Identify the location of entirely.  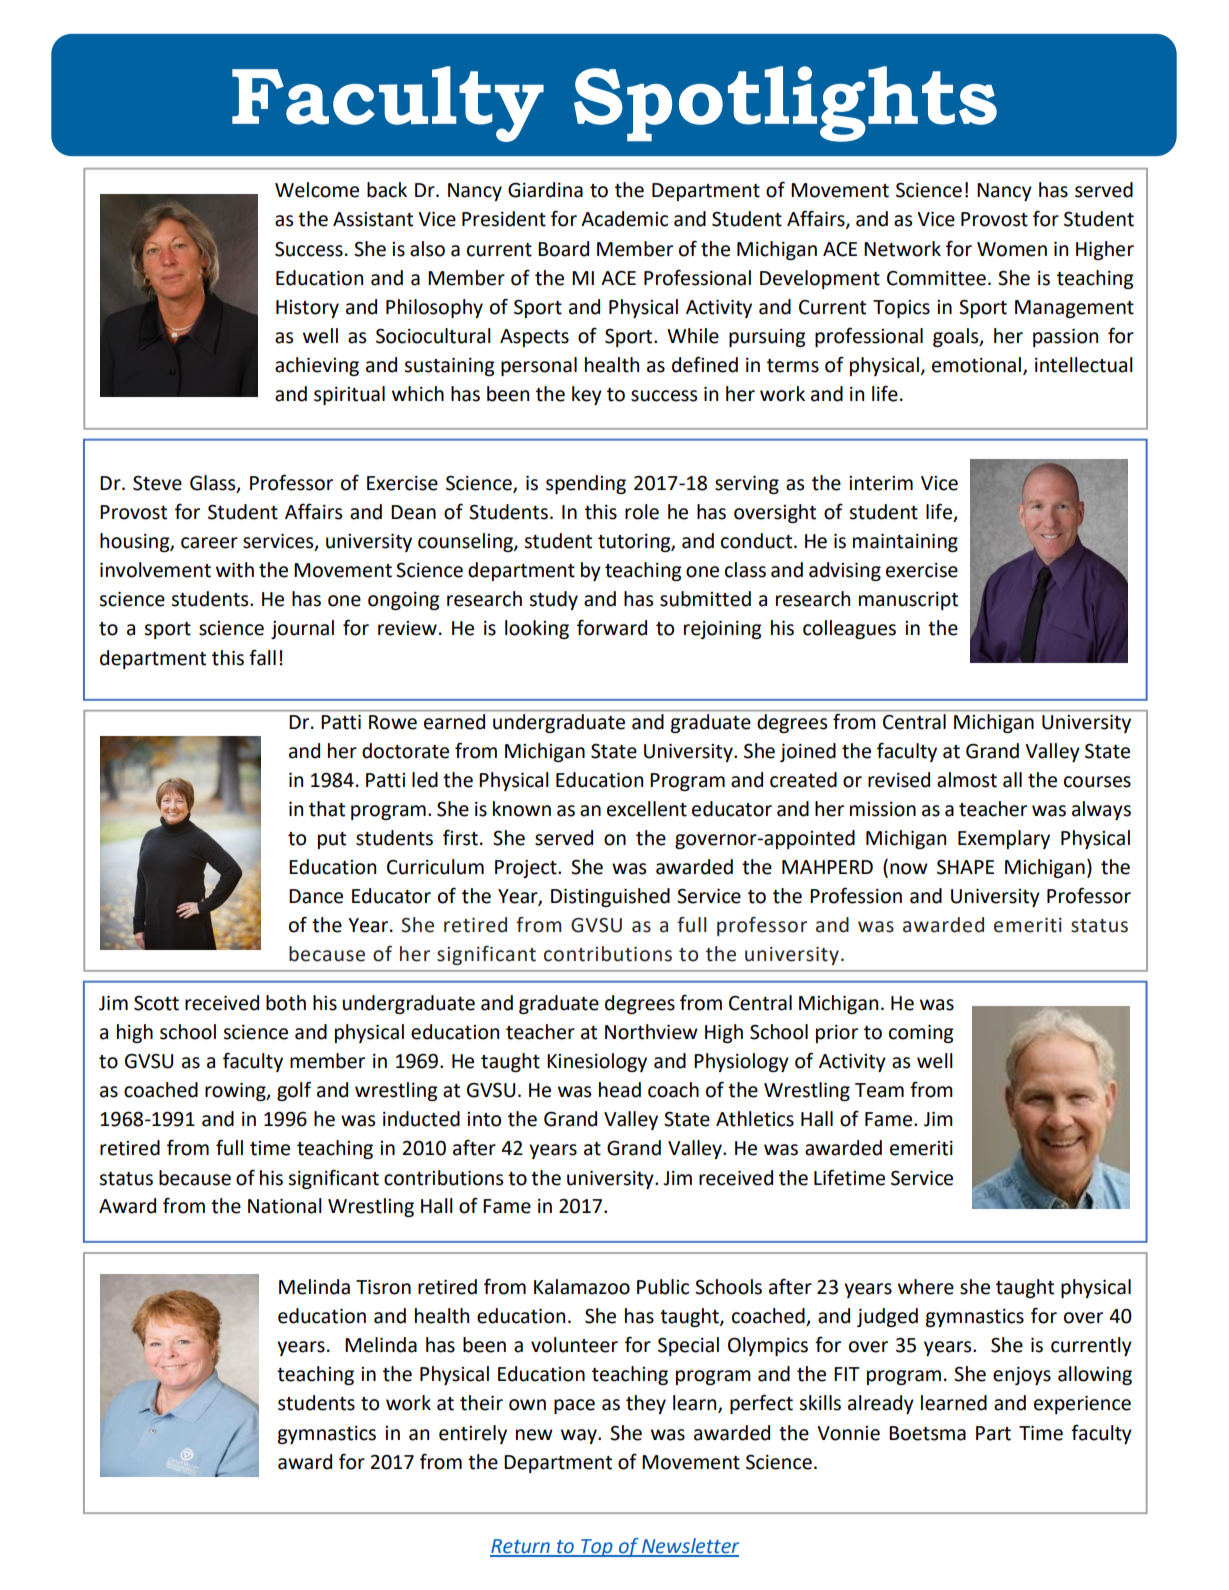
(473, 1434).
